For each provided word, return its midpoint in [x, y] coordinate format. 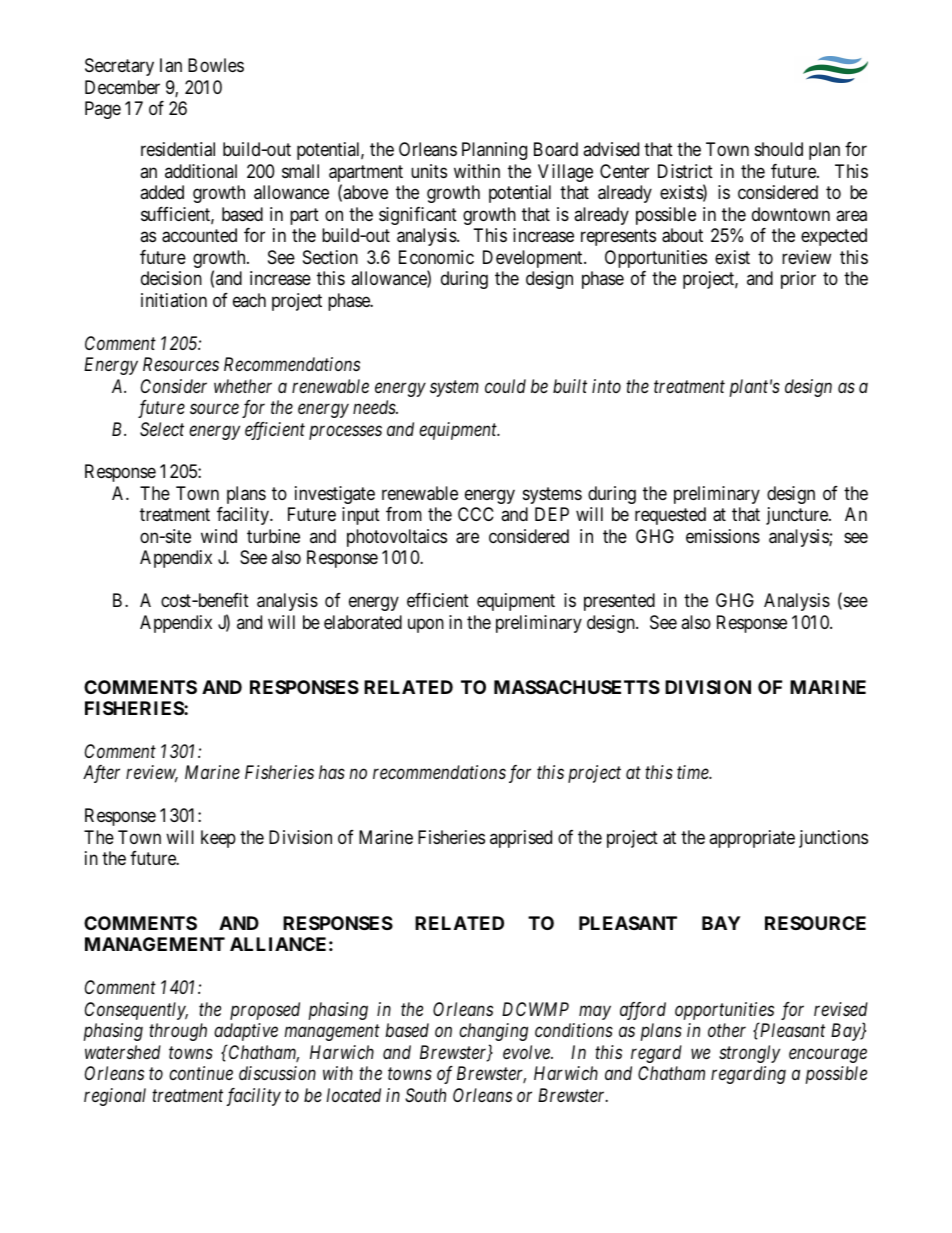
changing [493, 1032]
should [779, 149]
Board [556, 149]
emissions [723, 536]
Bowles [216, 65]
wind [219, 536]
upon [426, 625]
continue [201, 1073]
